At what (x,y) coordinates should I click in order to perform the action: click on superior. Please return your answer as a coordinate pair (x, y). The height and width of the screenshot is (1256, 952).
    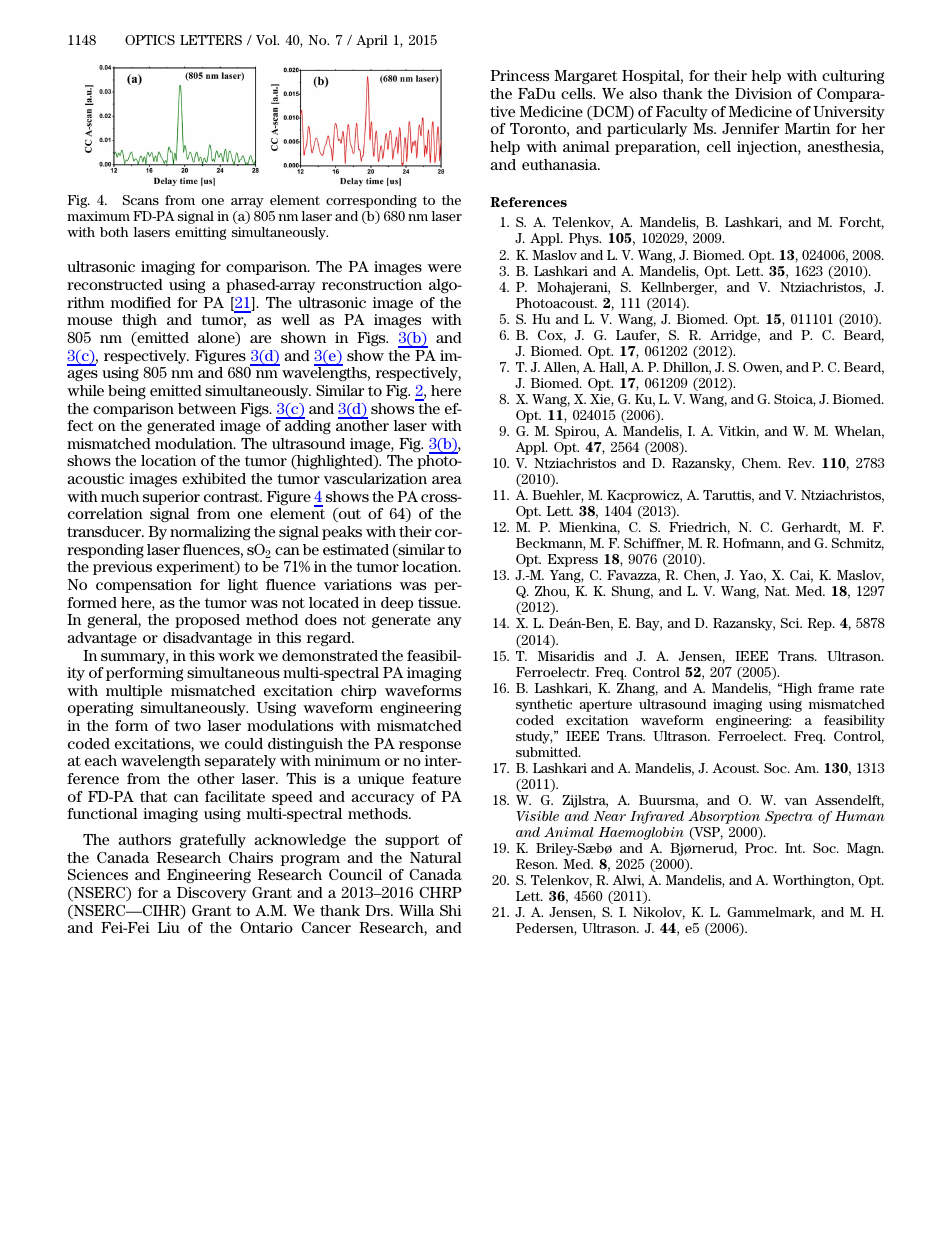
    Looking at the image, I should click on (171, 498).
